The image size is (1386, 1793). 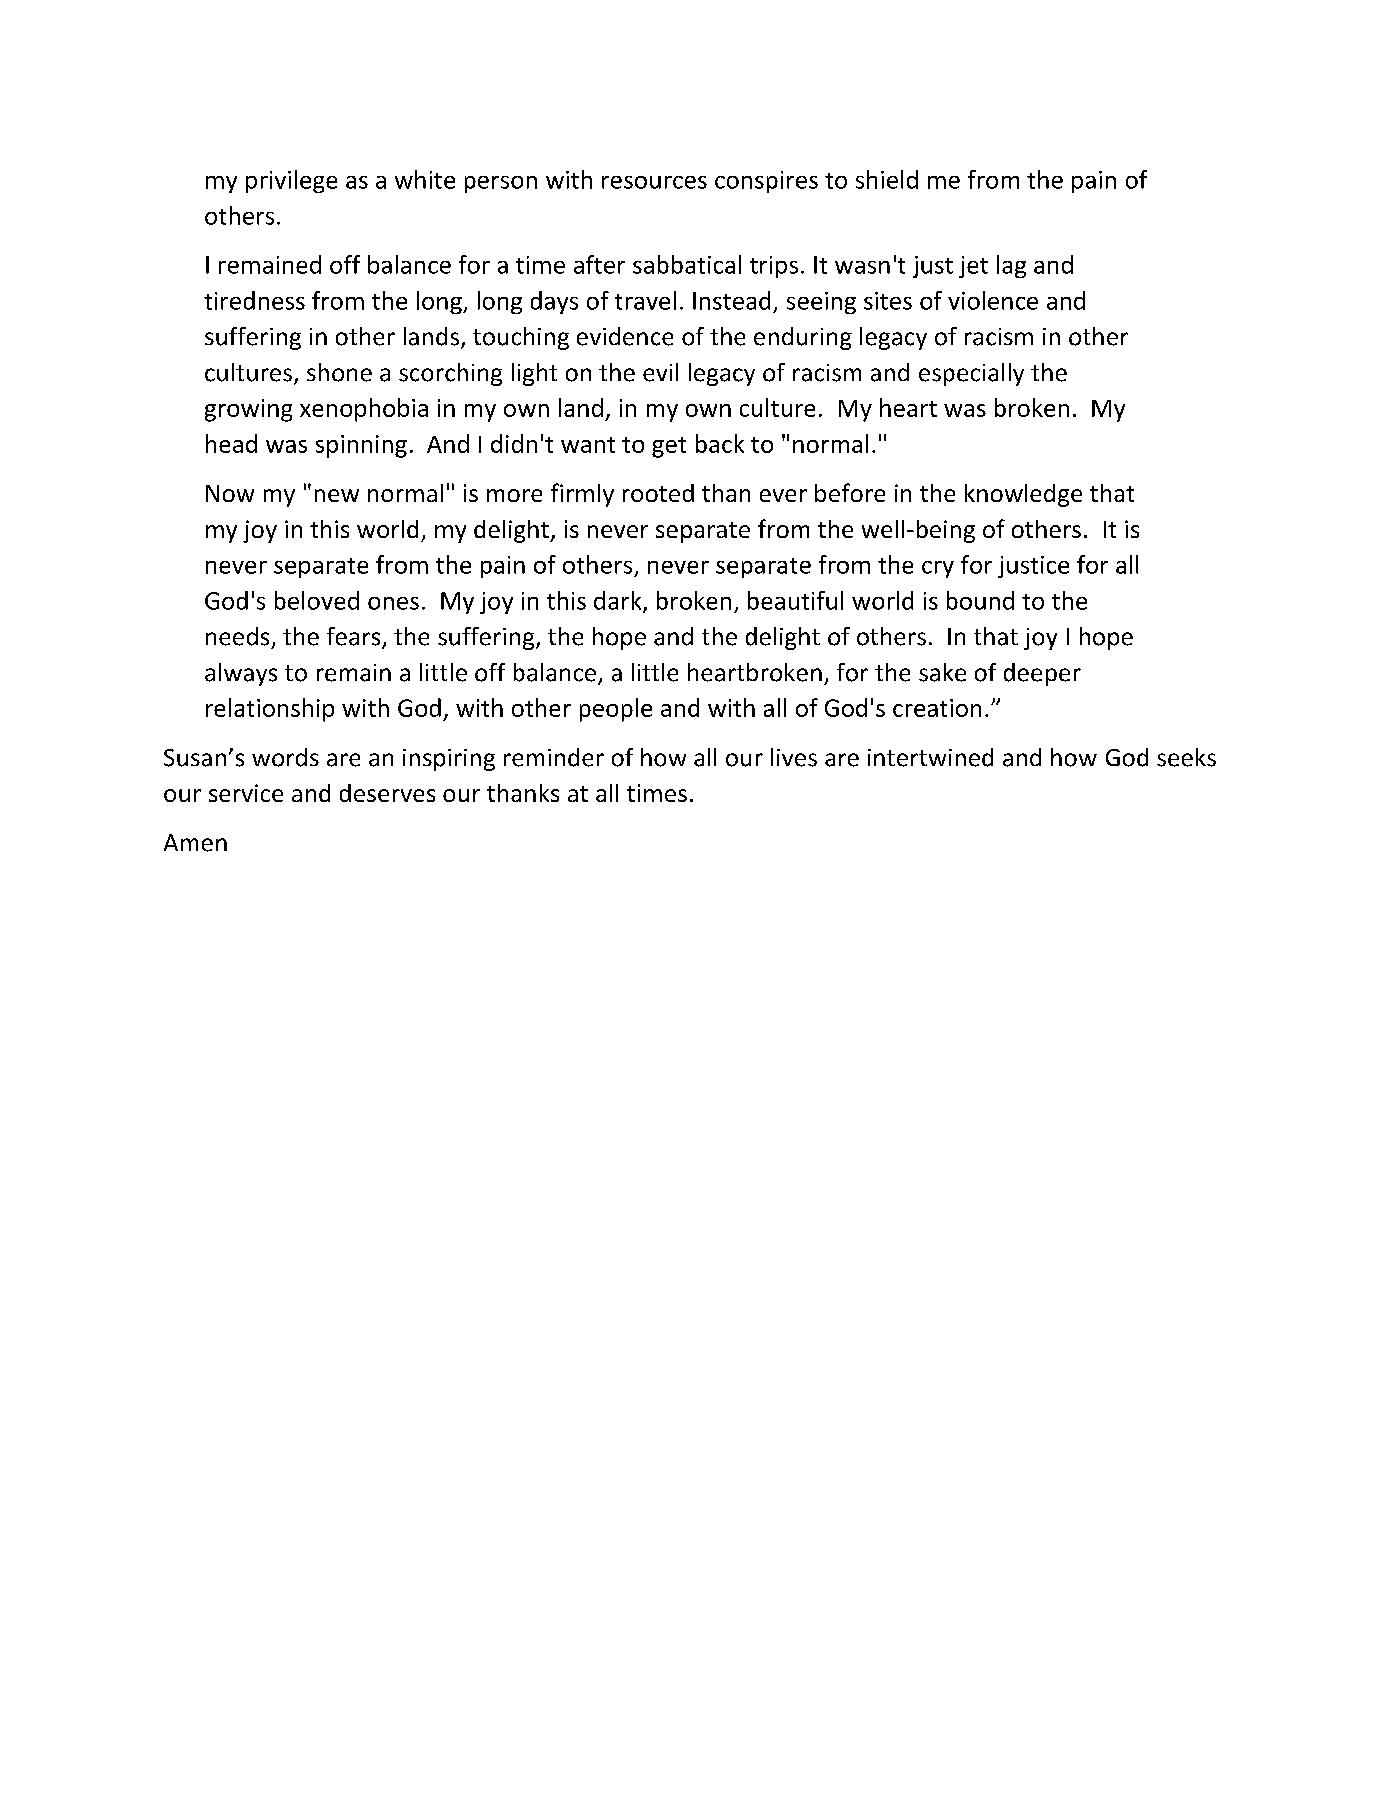 I want to click on evil, so click(x=660, y=372).
